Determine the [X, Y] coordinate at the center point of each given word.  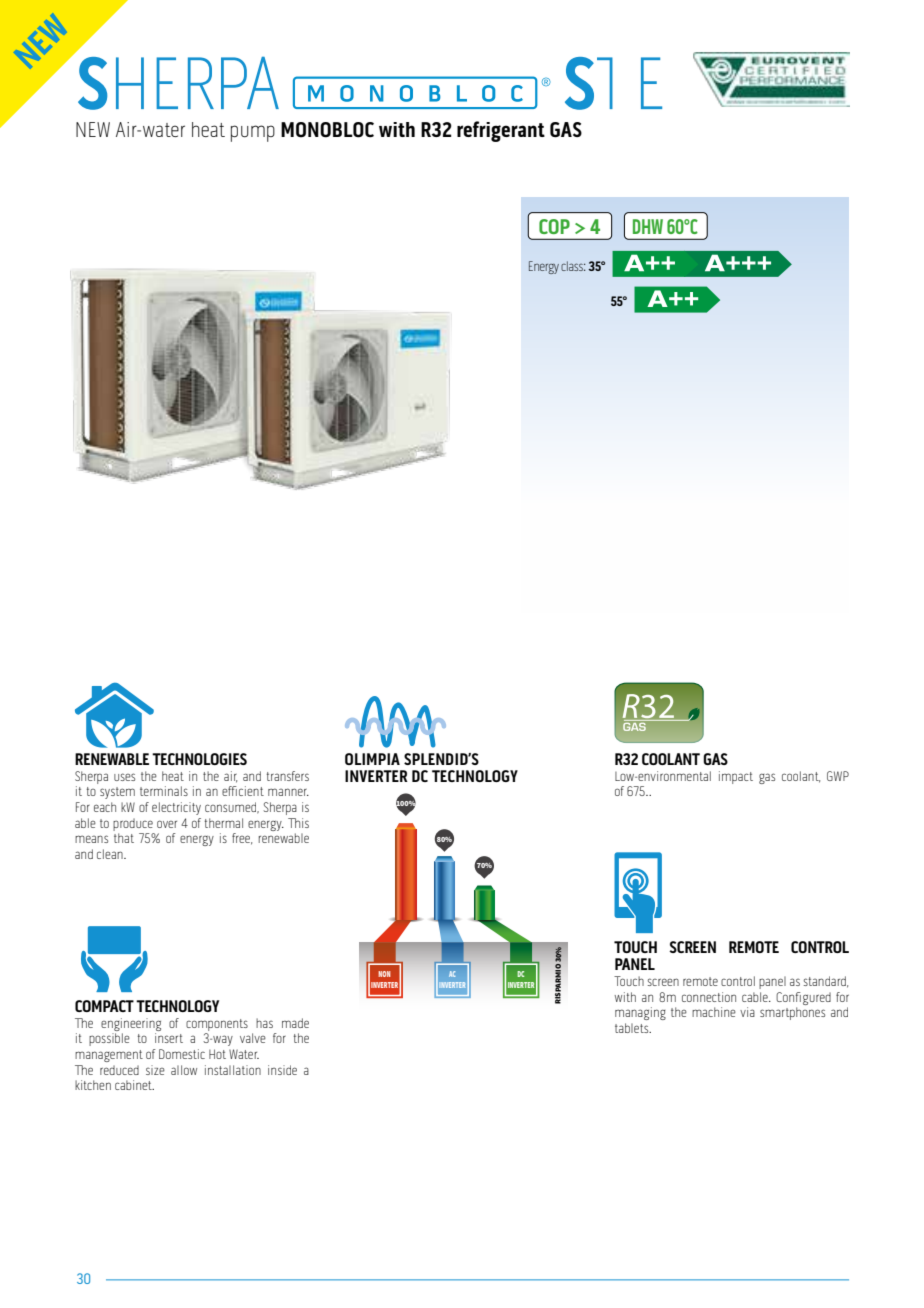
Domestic [182, 1054]
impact [736, 777]
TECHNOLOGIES [199, 759]
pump [253, 133]
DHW [648, 226]
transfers [288, 776]
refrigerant [501, 131]
